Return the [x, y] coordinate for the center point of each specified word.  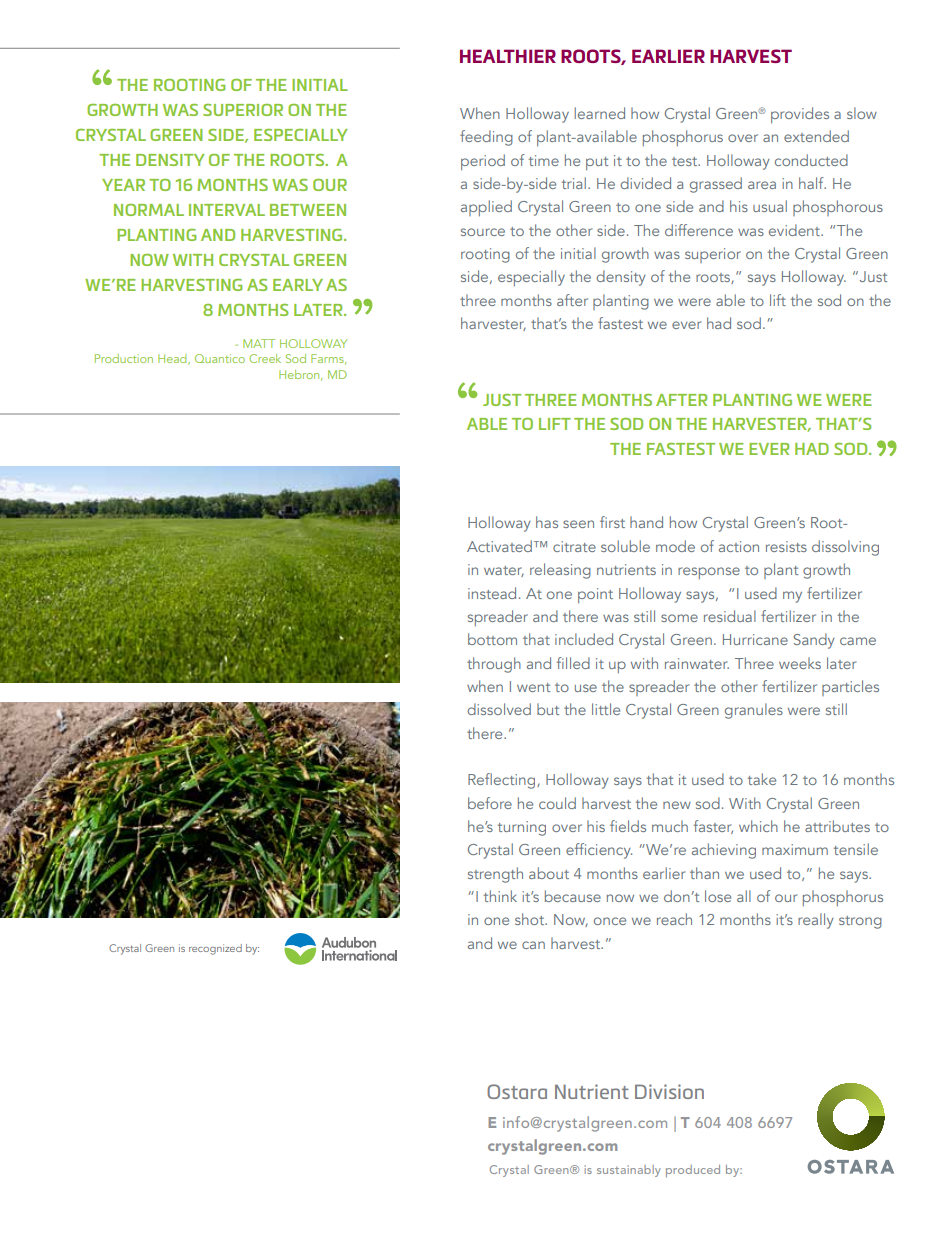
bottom [492, 639]
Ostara [517, 1091]
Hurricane [755, 639]
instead [492, 593]
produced [693, 1171]
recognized [215, 949]
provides [800, 115]
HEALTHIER [508, 56]
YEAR [123, 185]
